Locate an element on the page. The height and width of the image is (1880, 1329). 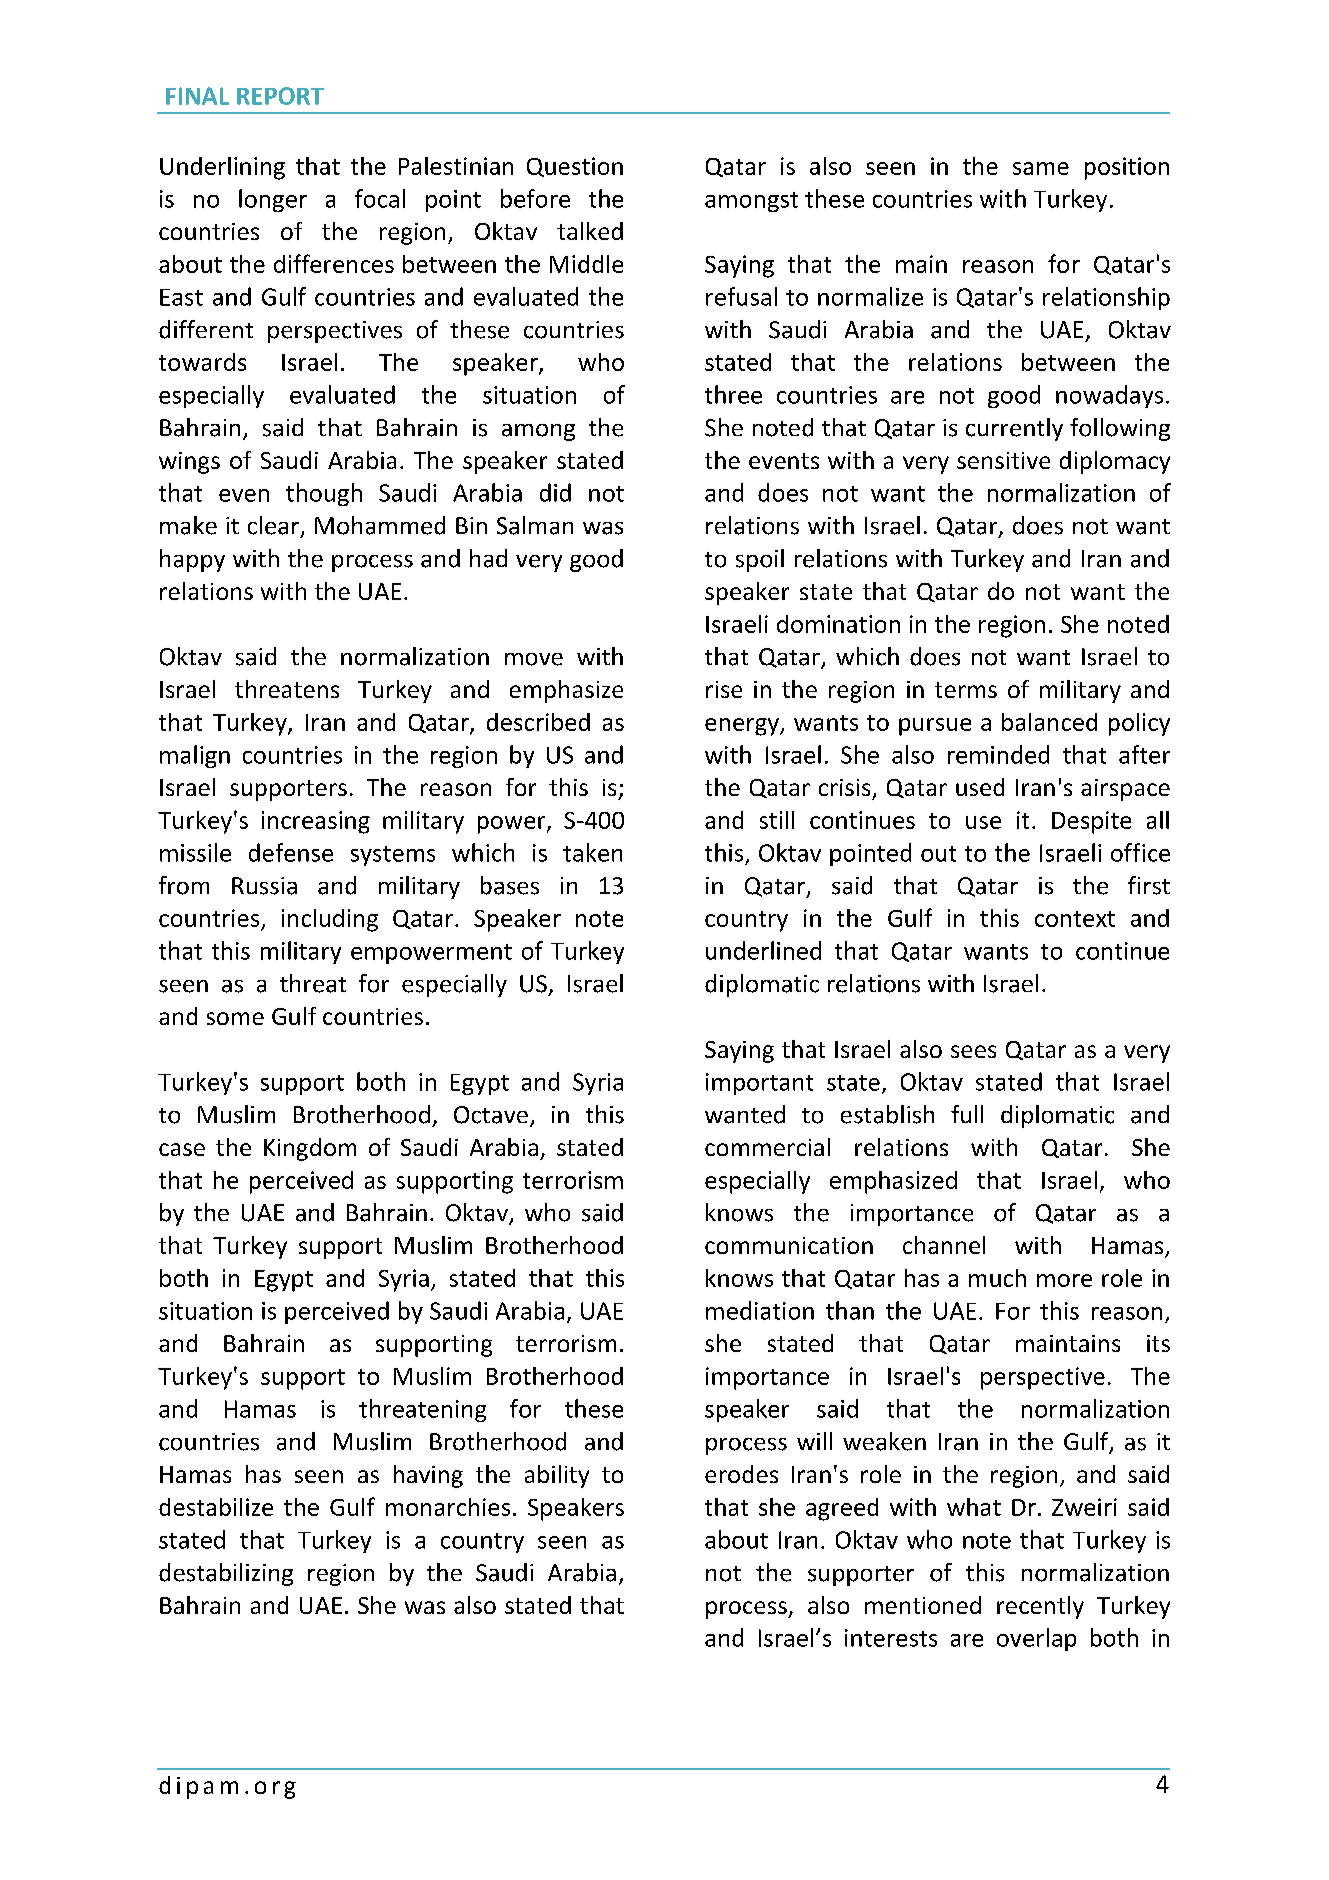
taken is located at coordinates (592, 852).
